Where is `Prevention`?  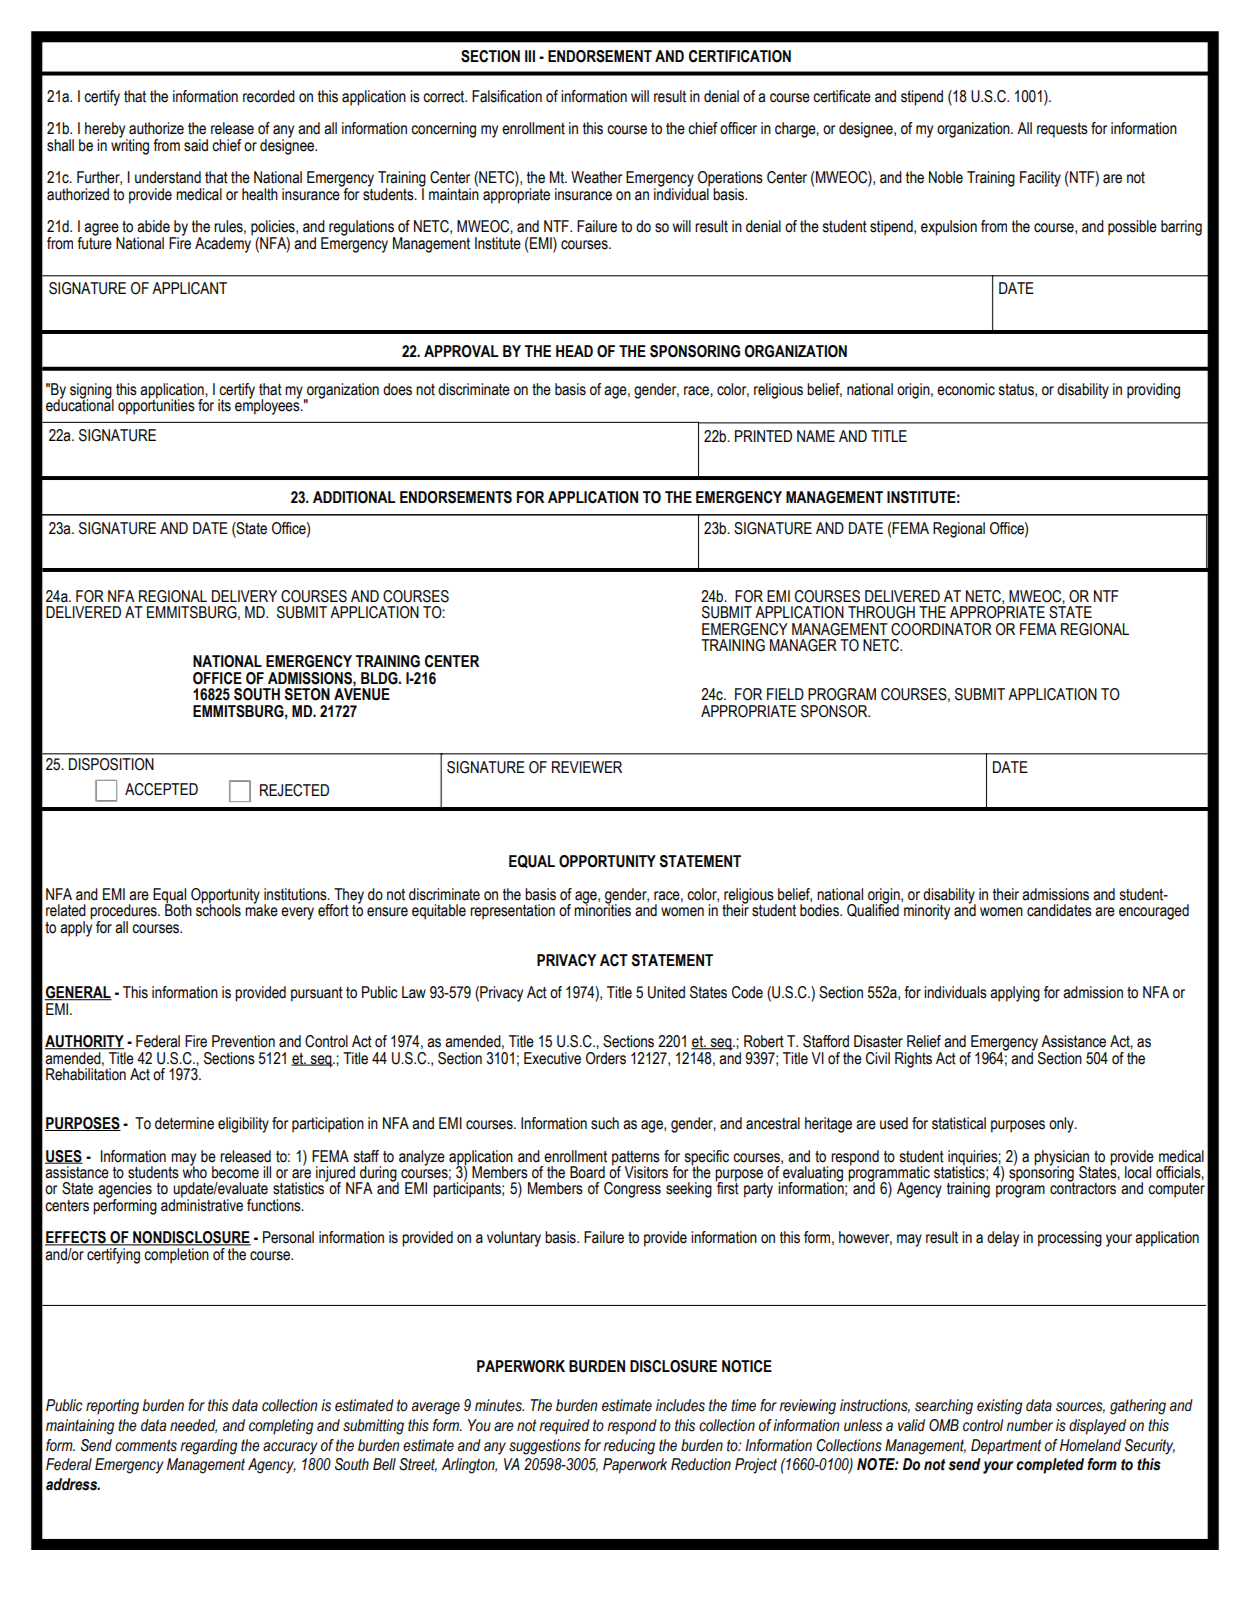 Prevention is located at coordinates (243, 1041).
